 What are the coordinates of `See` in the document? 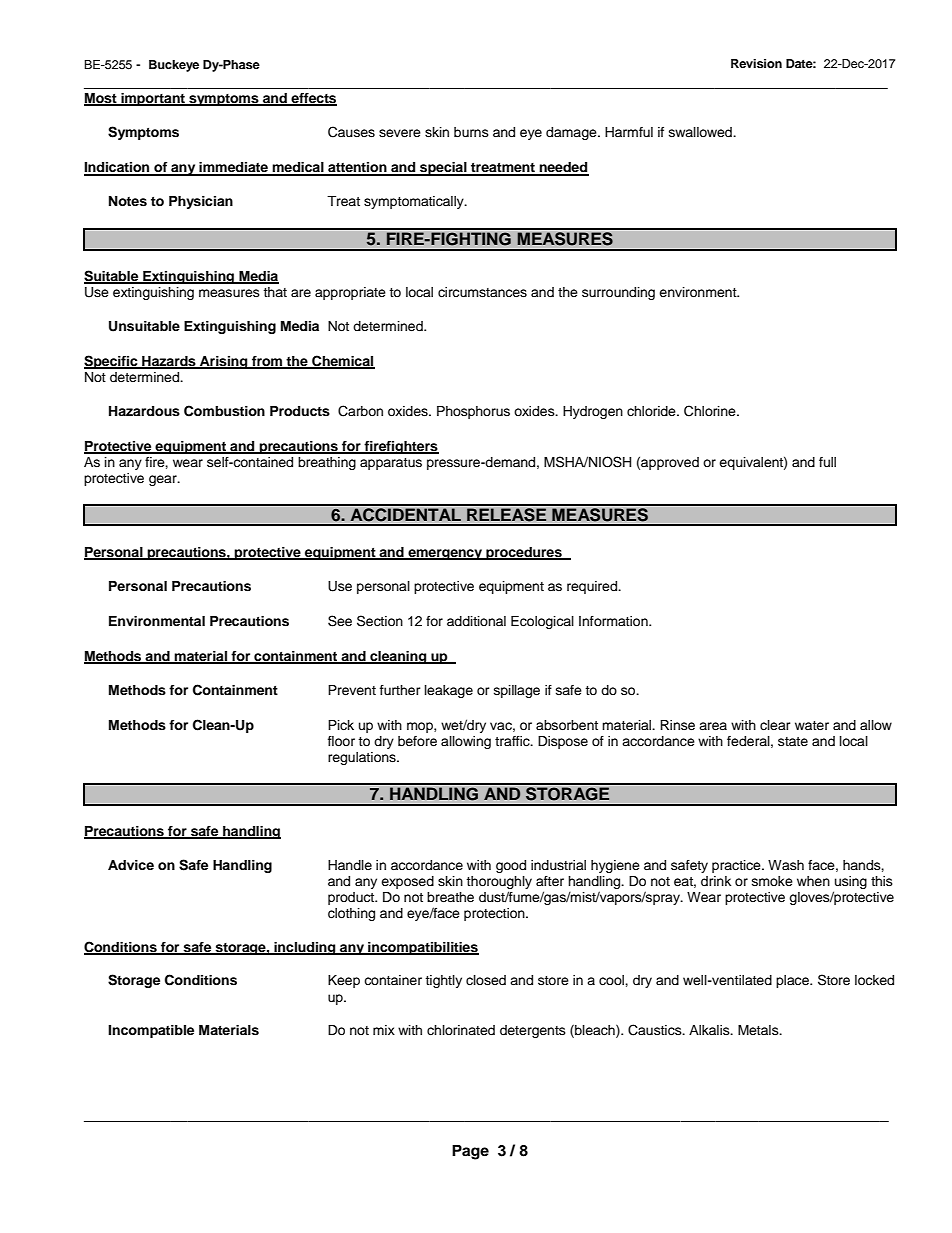 It's located at (340, 621).
